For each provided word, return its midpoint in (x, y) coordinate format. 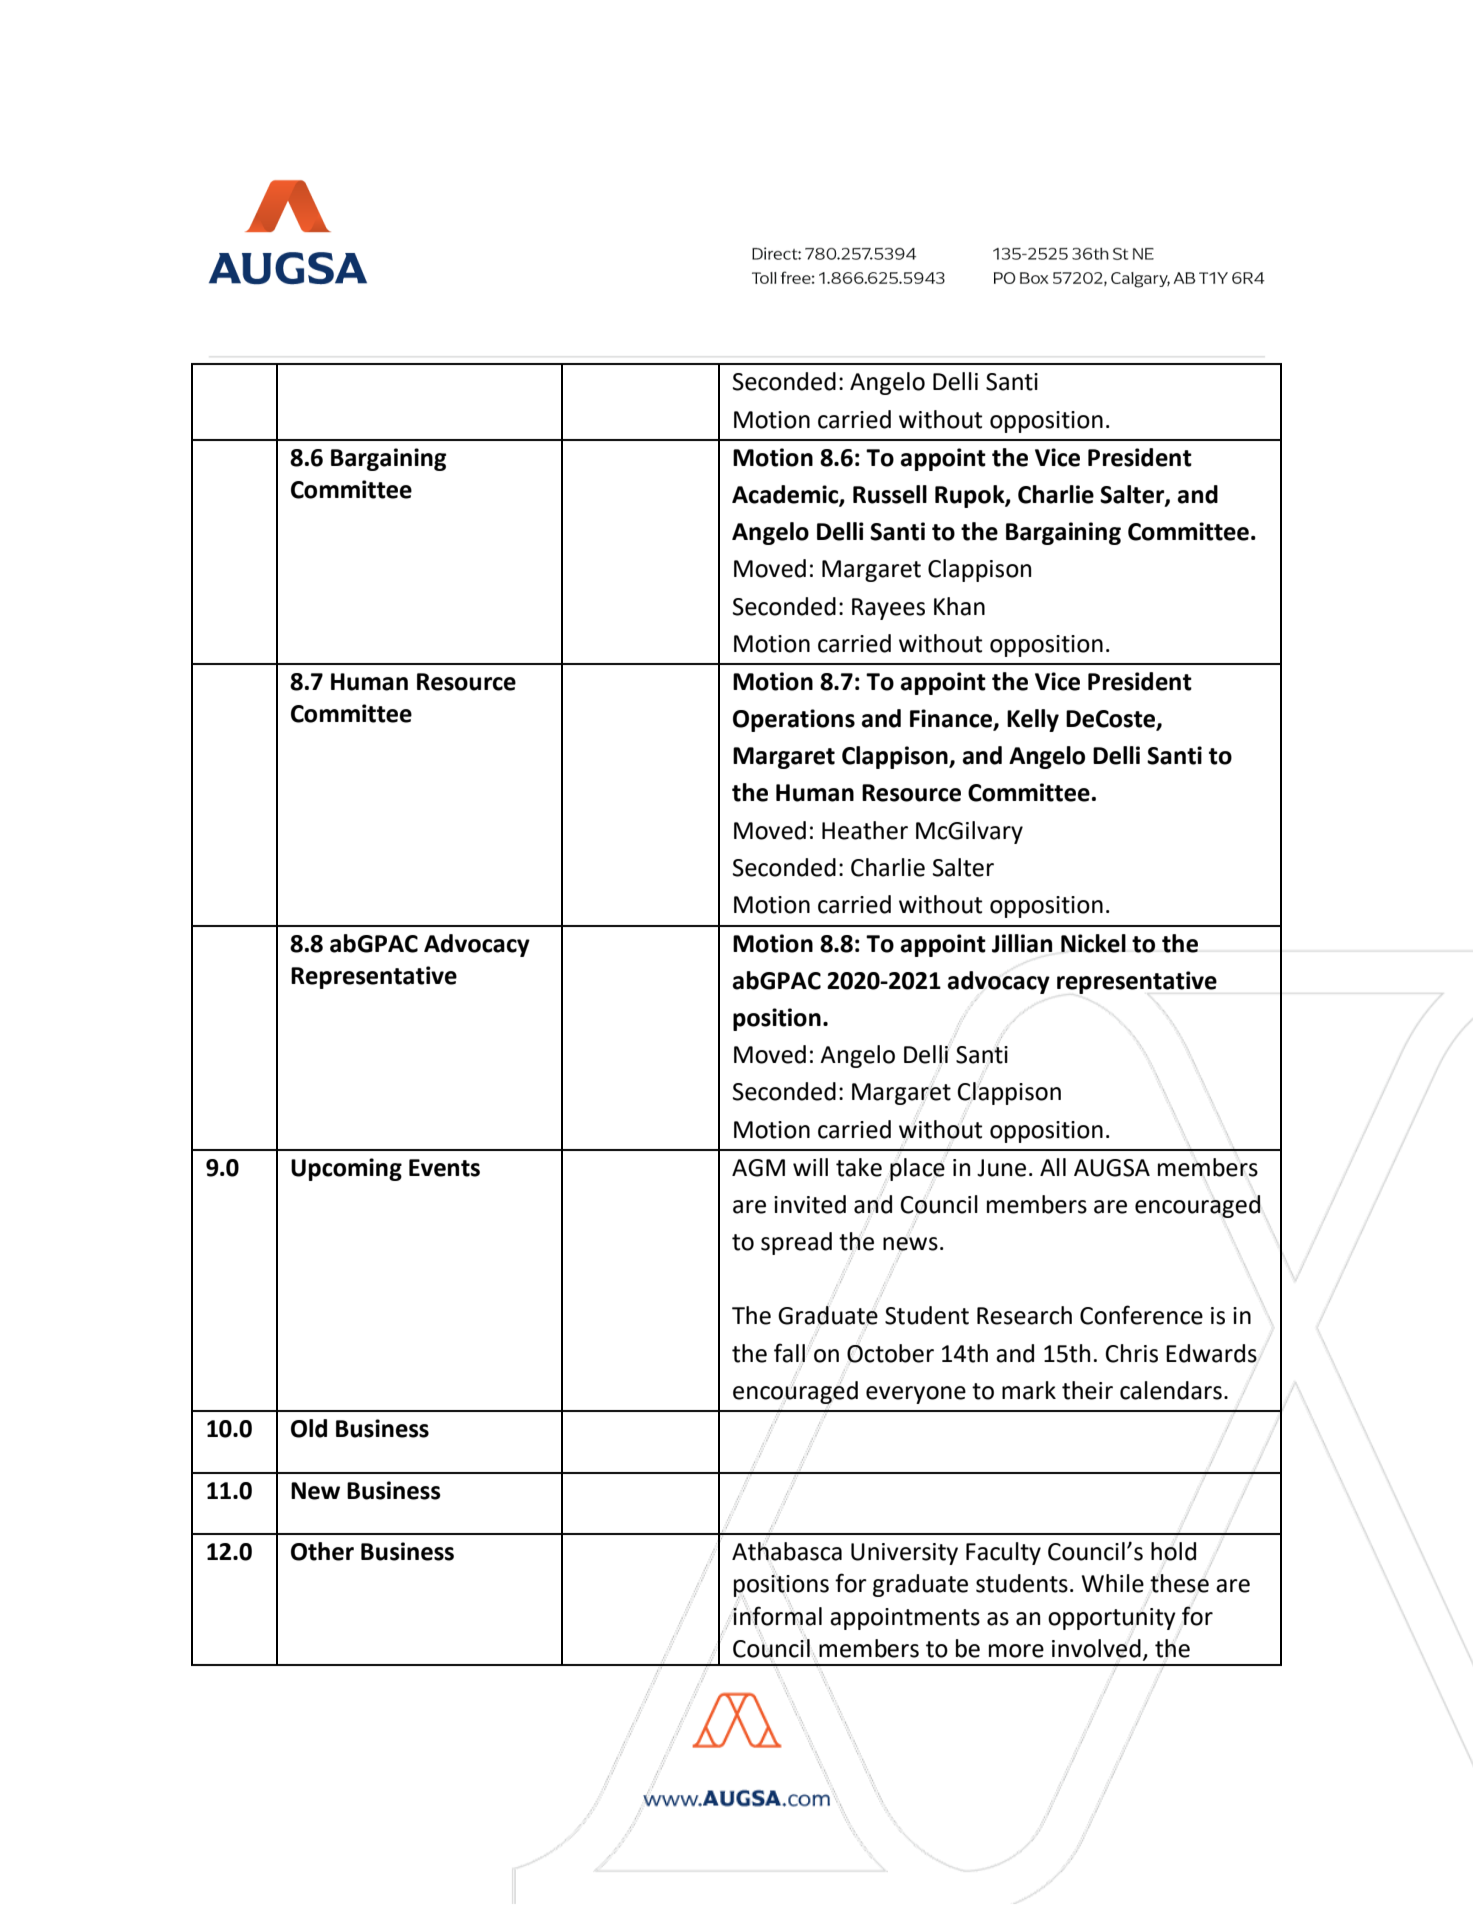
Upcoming (346, 1169)
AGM (758, 1168)
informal (777, 1616)
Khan (959, 606)
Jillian (1022, 943)
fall (789, 1353)
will (810, 1167)
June (1001, 1168)
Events (444, 1168)
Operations (794, 720)
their (1087, 1390)
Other (322, 1551)
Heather (865, 830)
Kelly (1033, 720)
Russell (890, 494)
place (918, 1168)
